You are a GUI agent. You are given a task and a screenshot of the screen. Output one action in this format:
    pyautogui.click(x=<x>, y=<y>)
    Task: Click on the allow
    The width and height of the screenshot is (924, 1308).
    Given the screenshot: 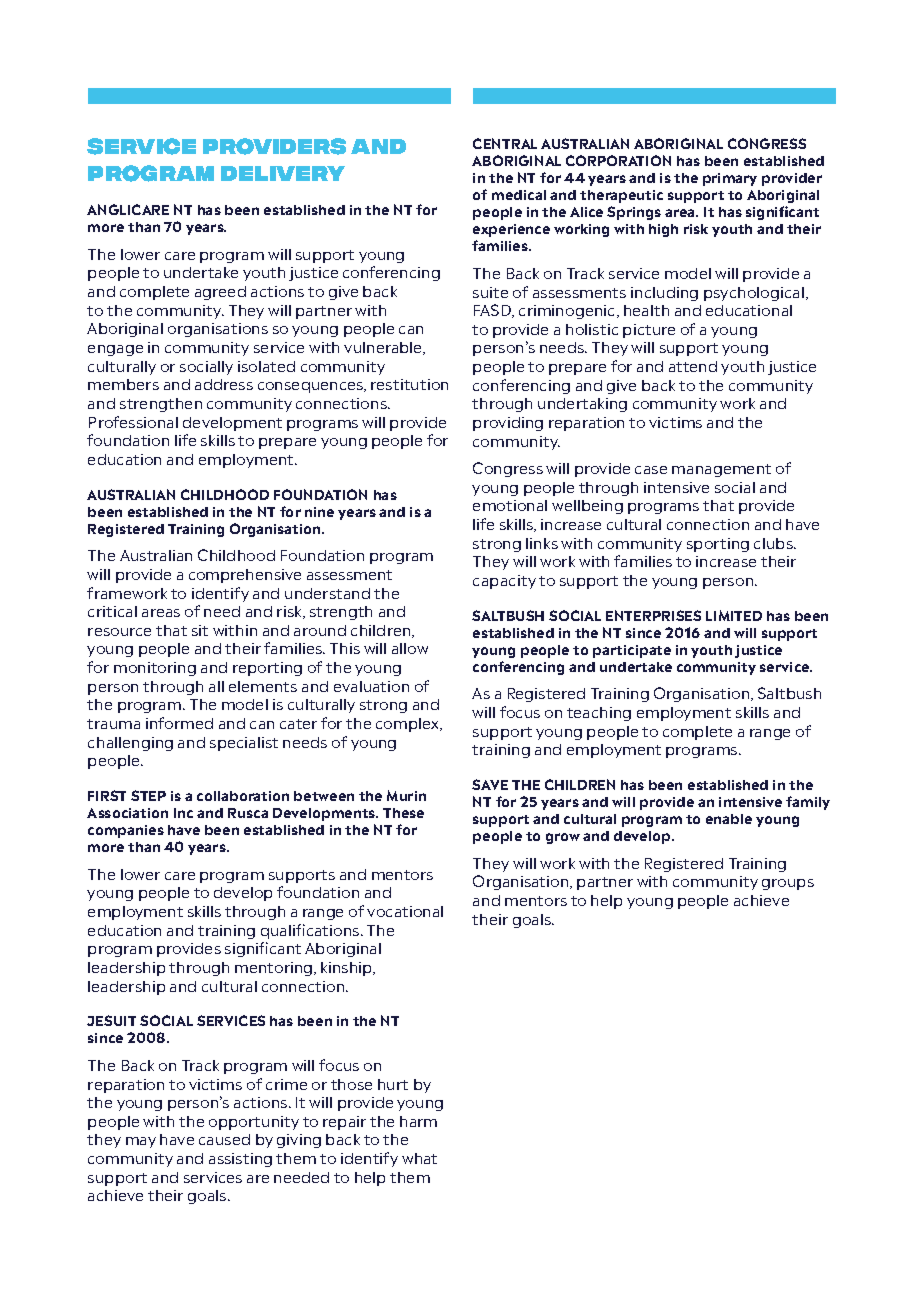 What is the action you would take?
    pyautogui.click(x=410, y=648)
